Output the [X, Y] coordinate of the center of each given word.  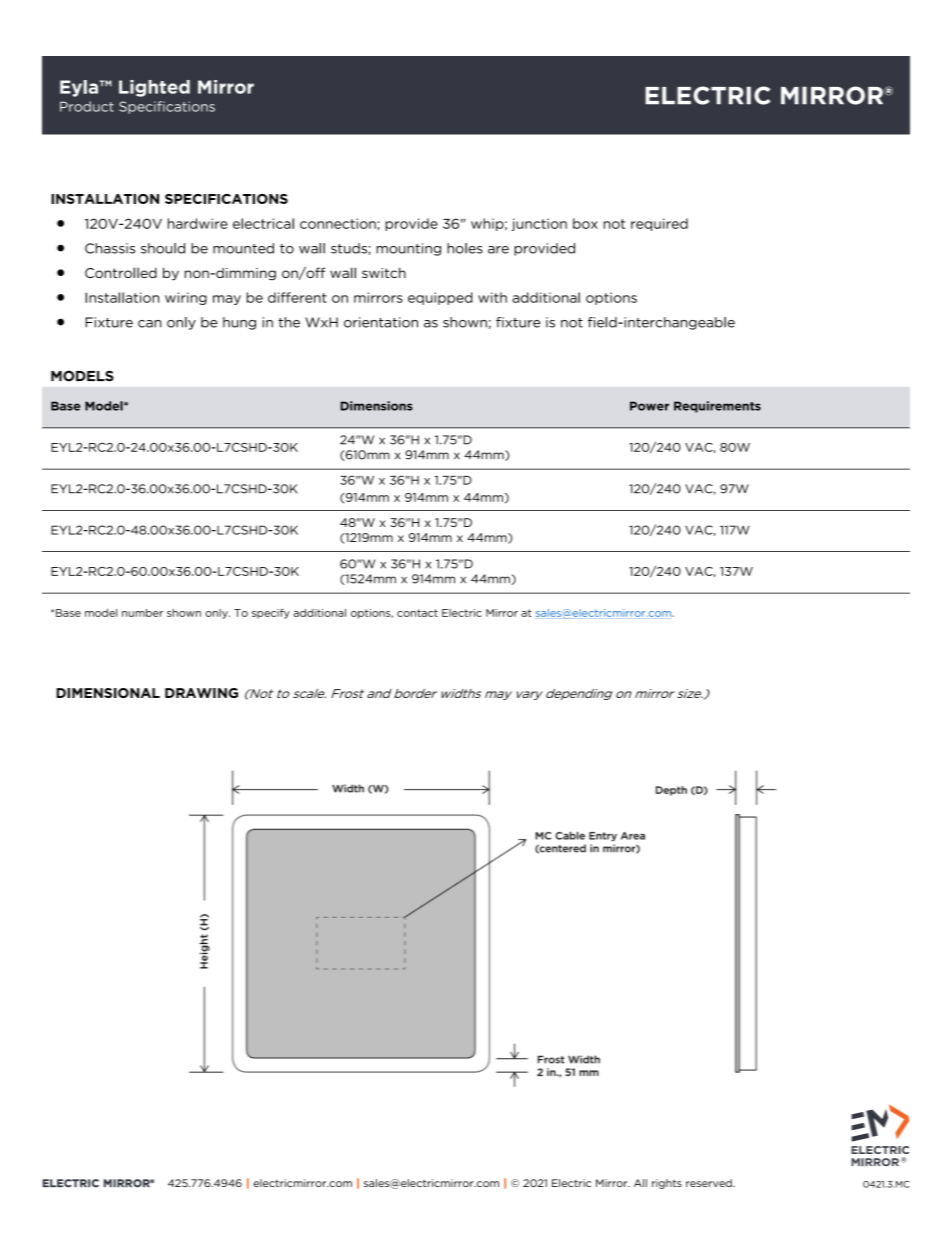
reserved [710, 1183]
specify [271, 614]
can [149, 324]
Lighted [154, 88]
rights [667, 1184]
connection [338, 223]
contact [417, 613]
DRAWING [201, 693]
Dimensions [377, 406]
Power [649, 406]
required [659, 224]
